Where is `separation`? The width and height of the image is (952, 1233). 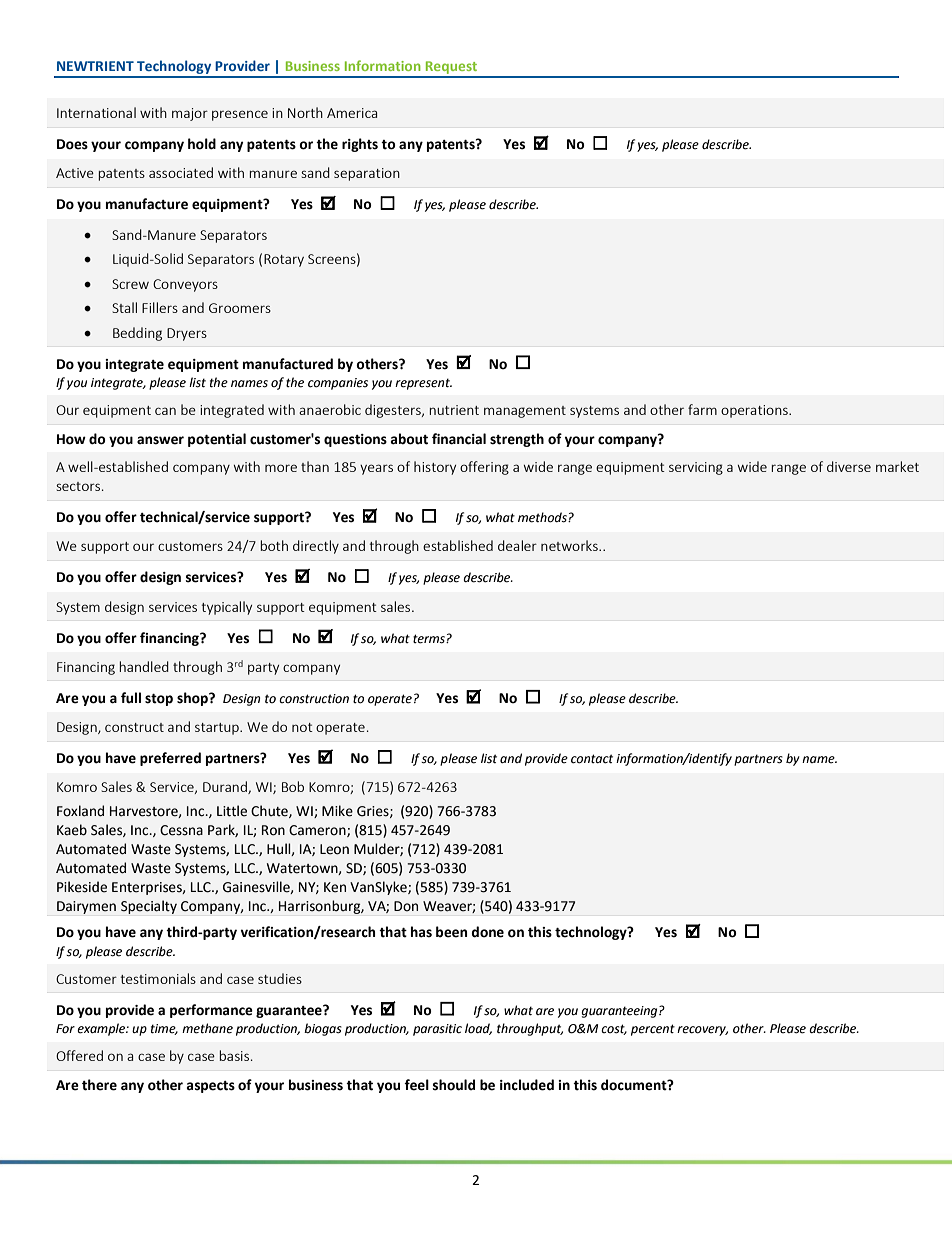
separation is located at coordinates (367, 174).
